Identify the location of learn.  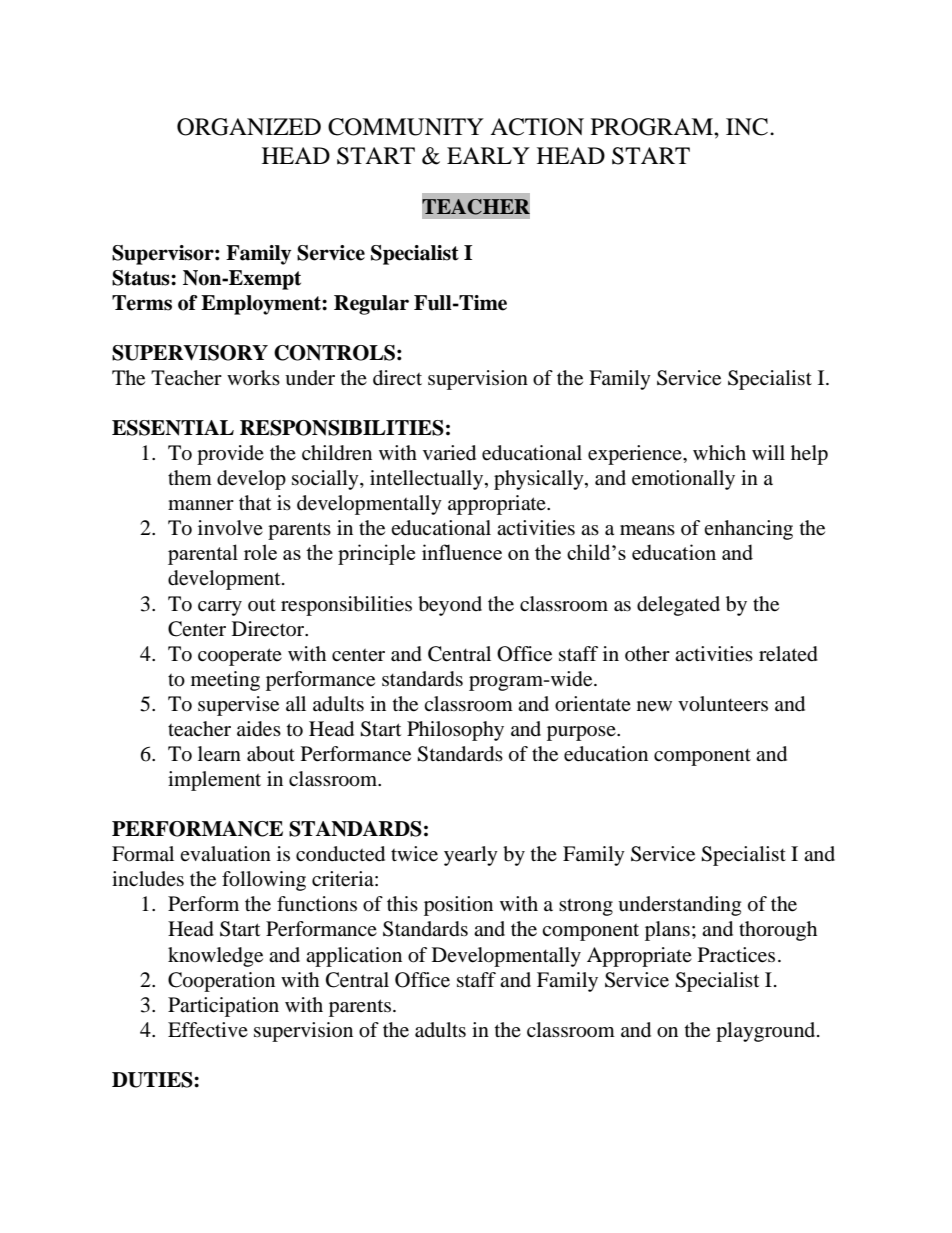
(219, 754).
